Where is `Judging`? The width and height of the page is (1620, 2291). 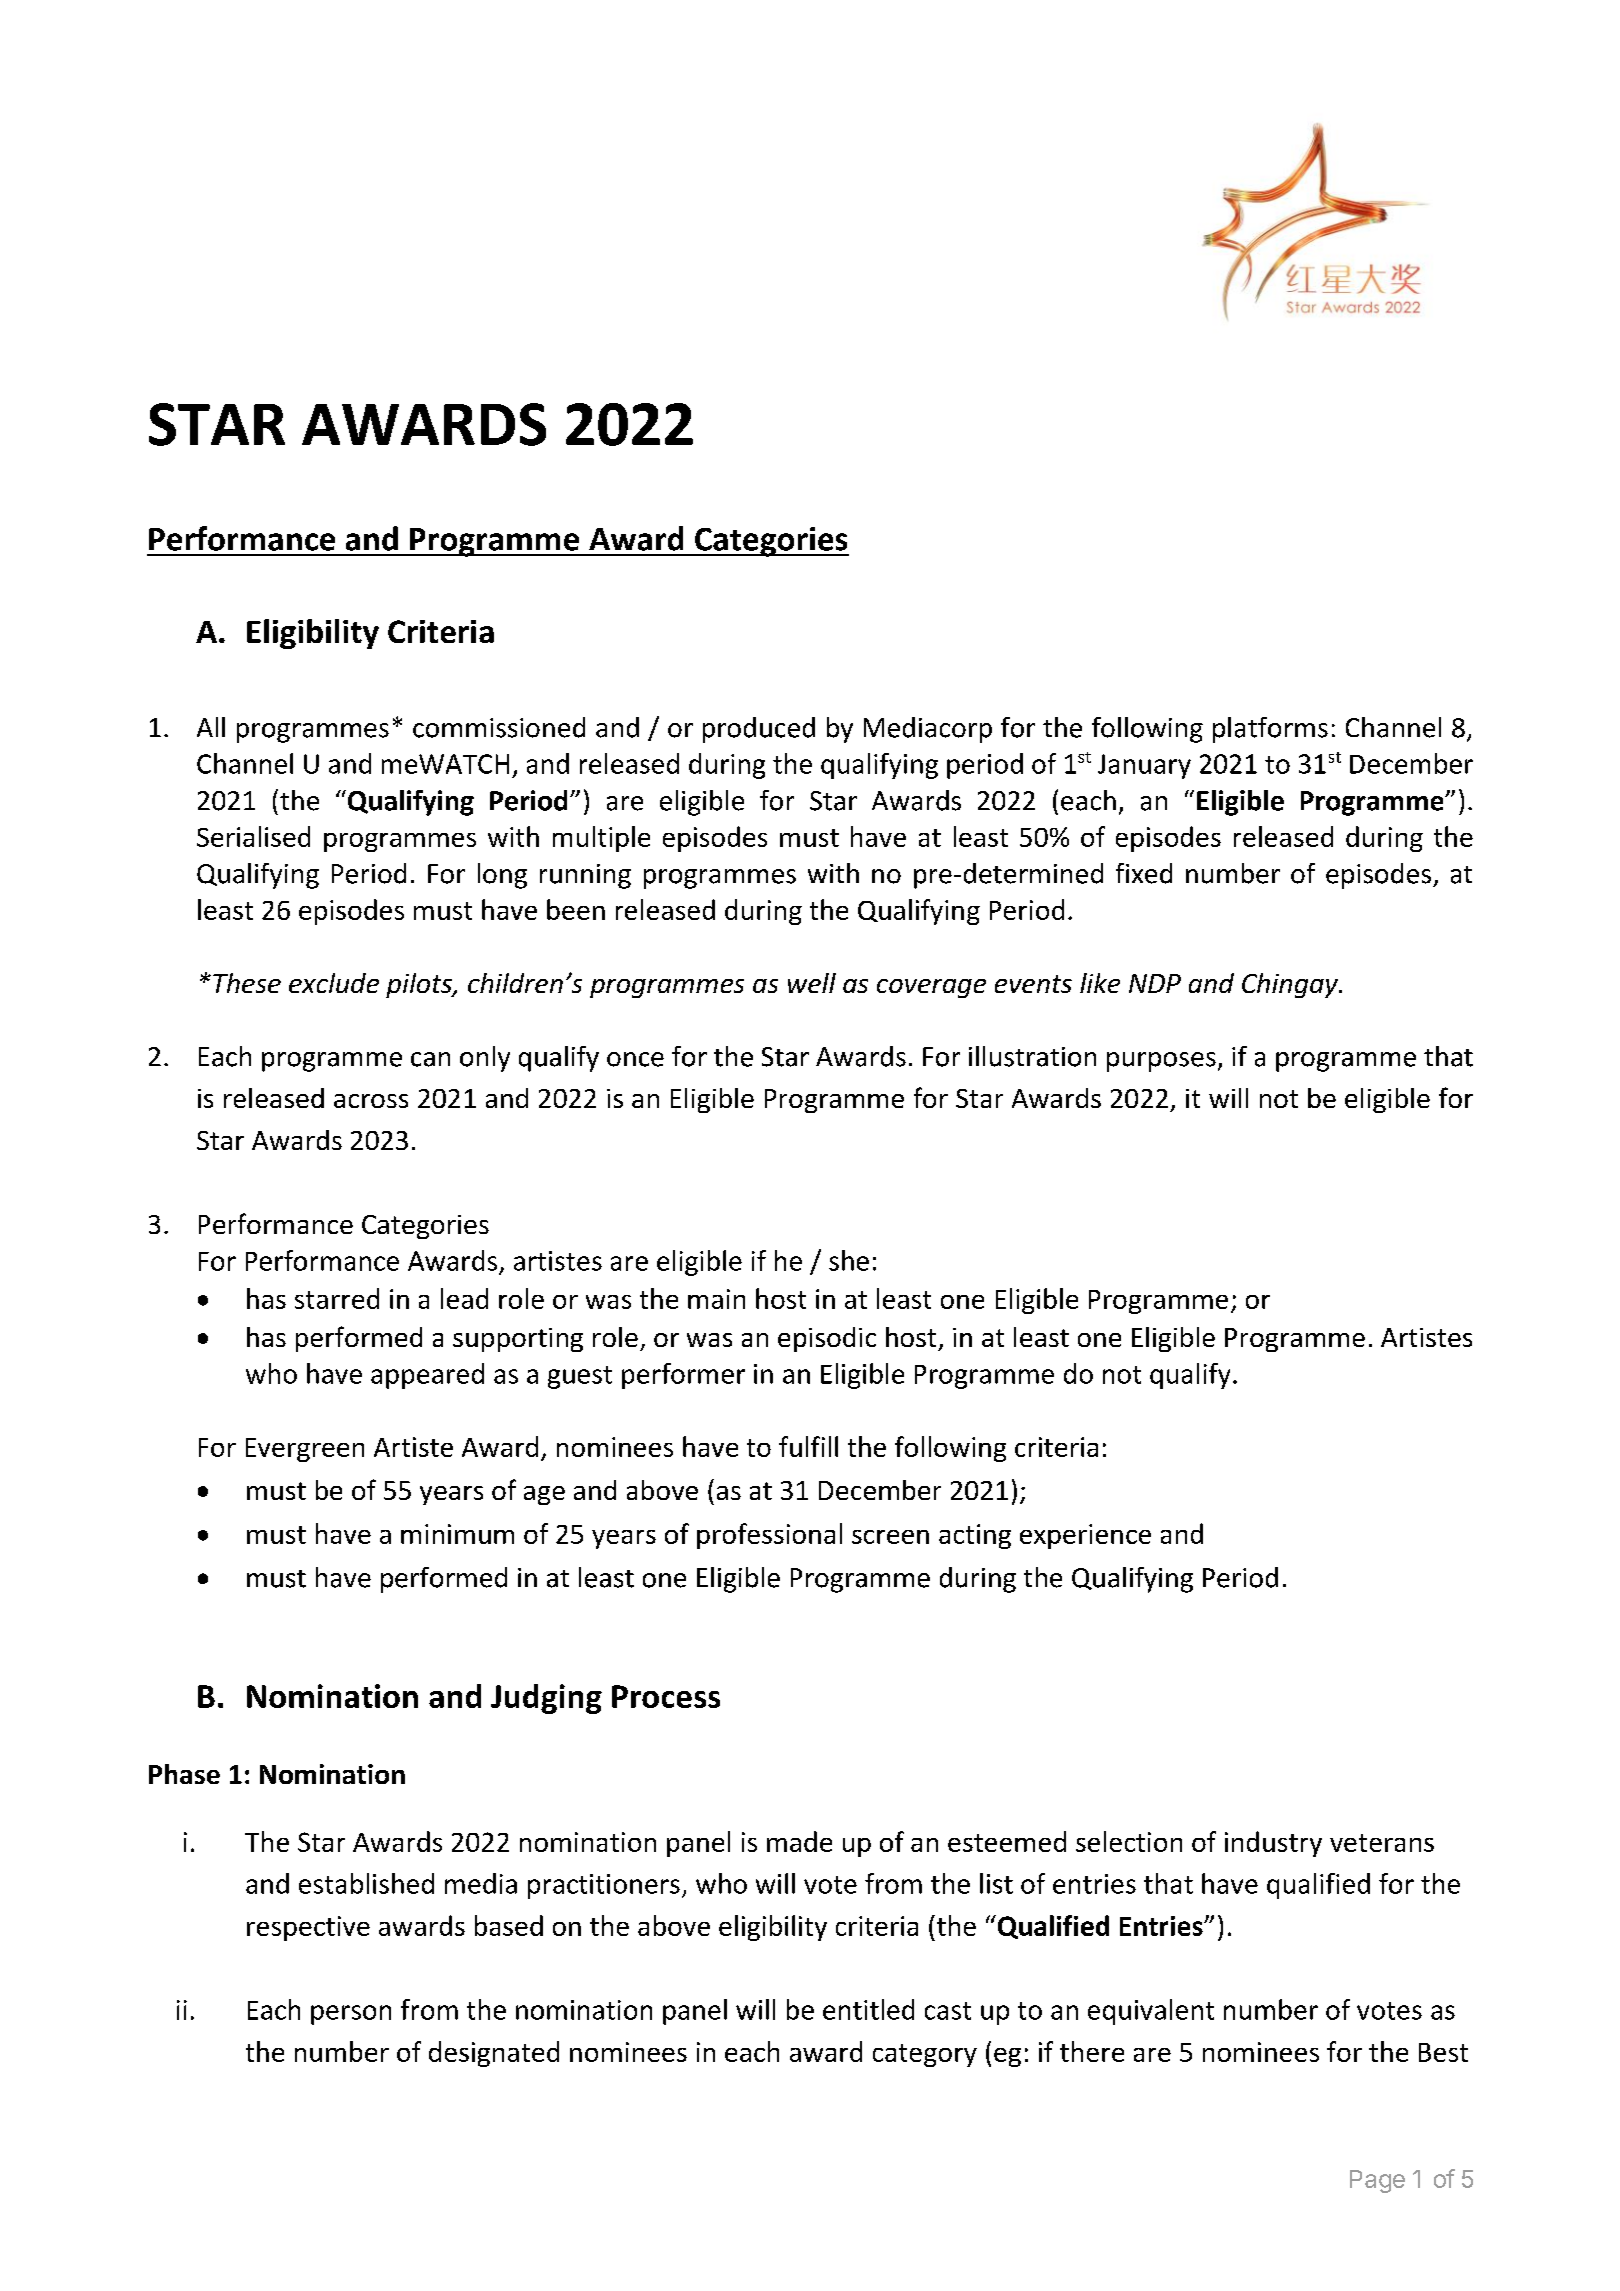 Judging is located at coordinates (546, 1699).
